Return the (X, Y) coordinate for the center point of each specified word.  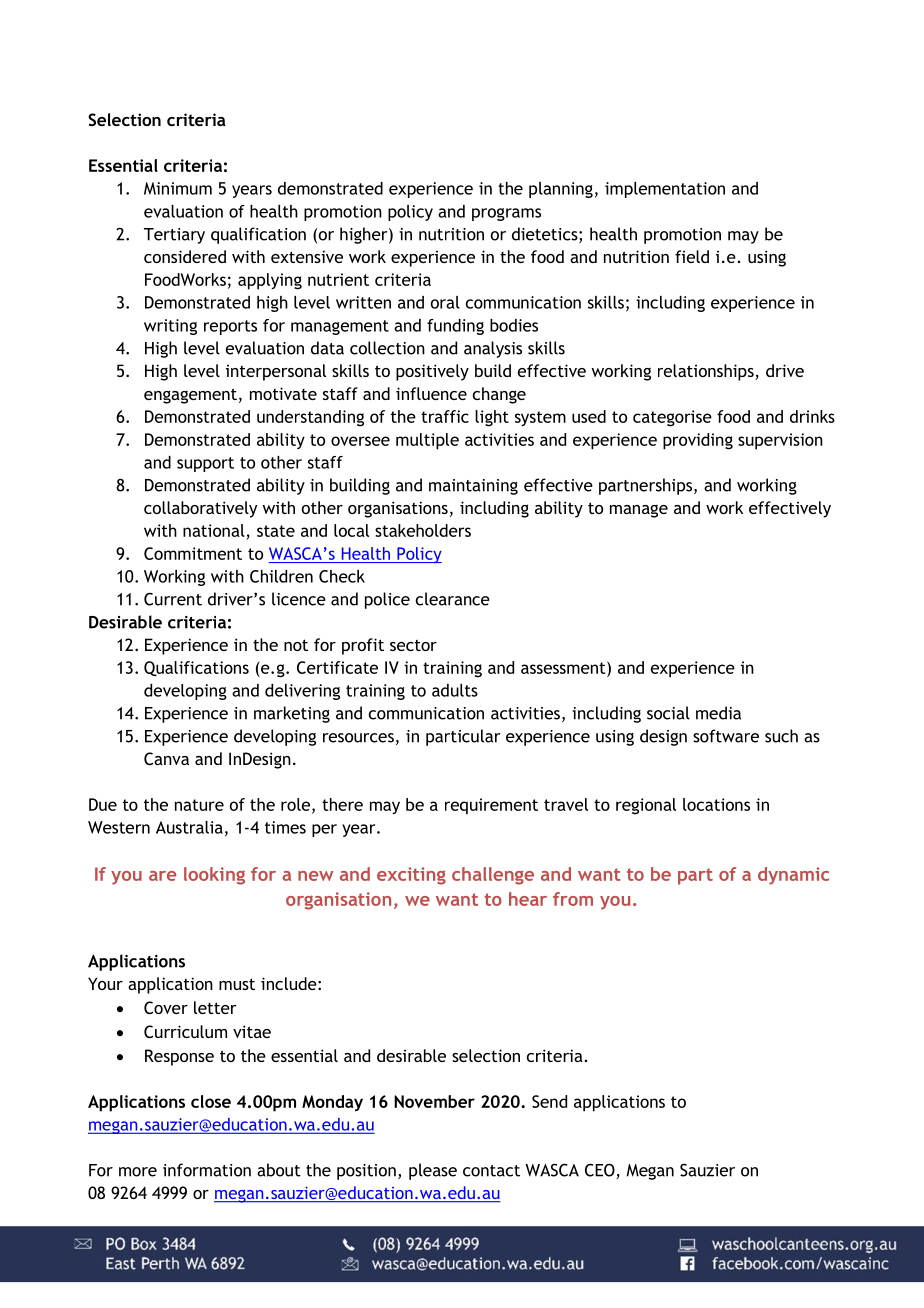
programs (506, 214)
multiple (427, 441)
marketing (292, 714)
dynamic (793, 876)
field (692, 256)
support (205, 464)
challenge (493, 876)
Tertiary (174, 236)
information (207, 1170)
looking (214, 876)
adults (455, 690)
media (718, 713)
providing (698, 441)
